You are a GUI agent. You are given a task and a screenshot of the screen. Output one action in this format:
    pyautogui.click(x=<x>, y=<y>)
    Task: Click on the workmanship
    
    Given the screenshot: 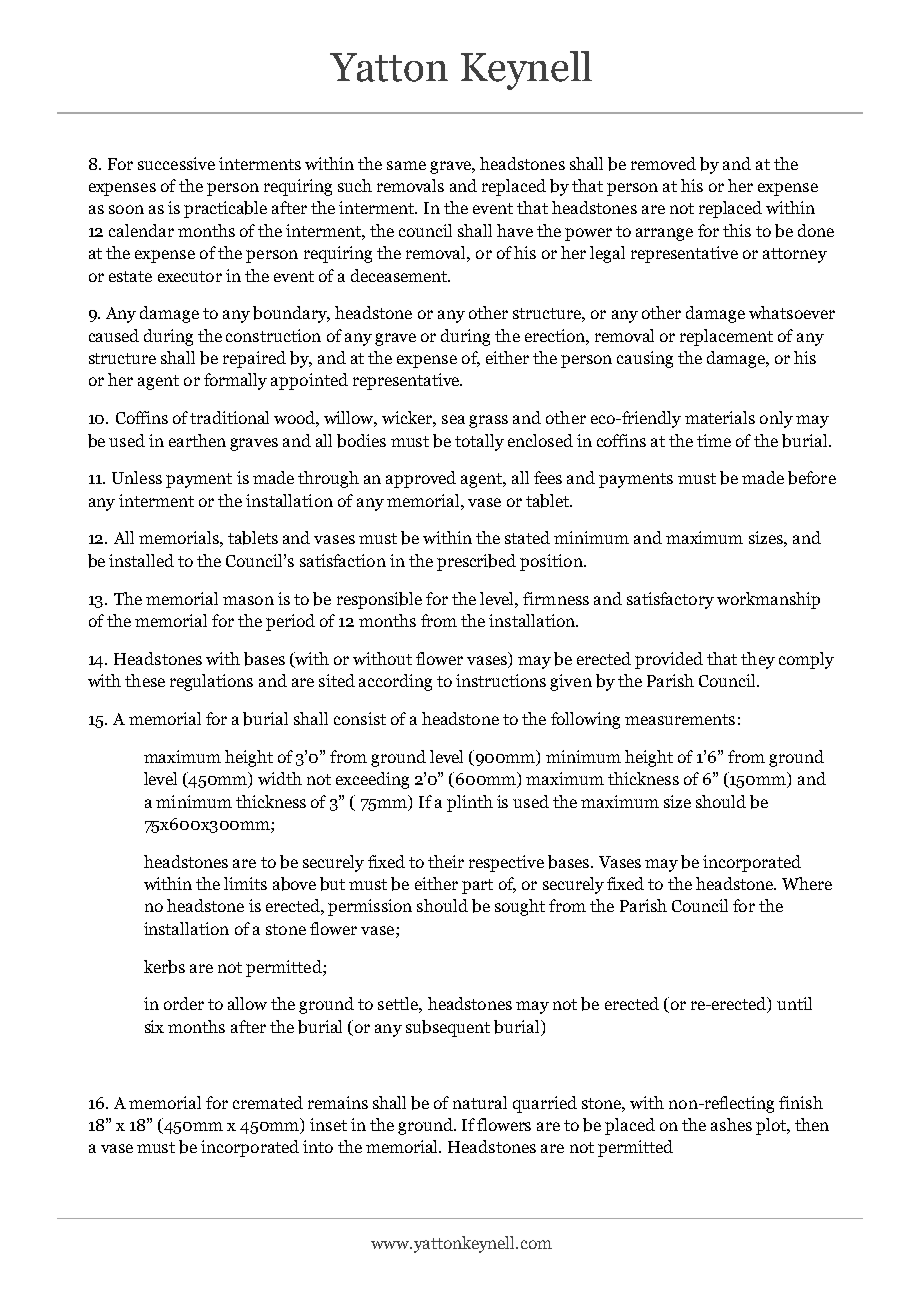 What is the action you would take?
    pyautogui.click(x=768, y=600)
